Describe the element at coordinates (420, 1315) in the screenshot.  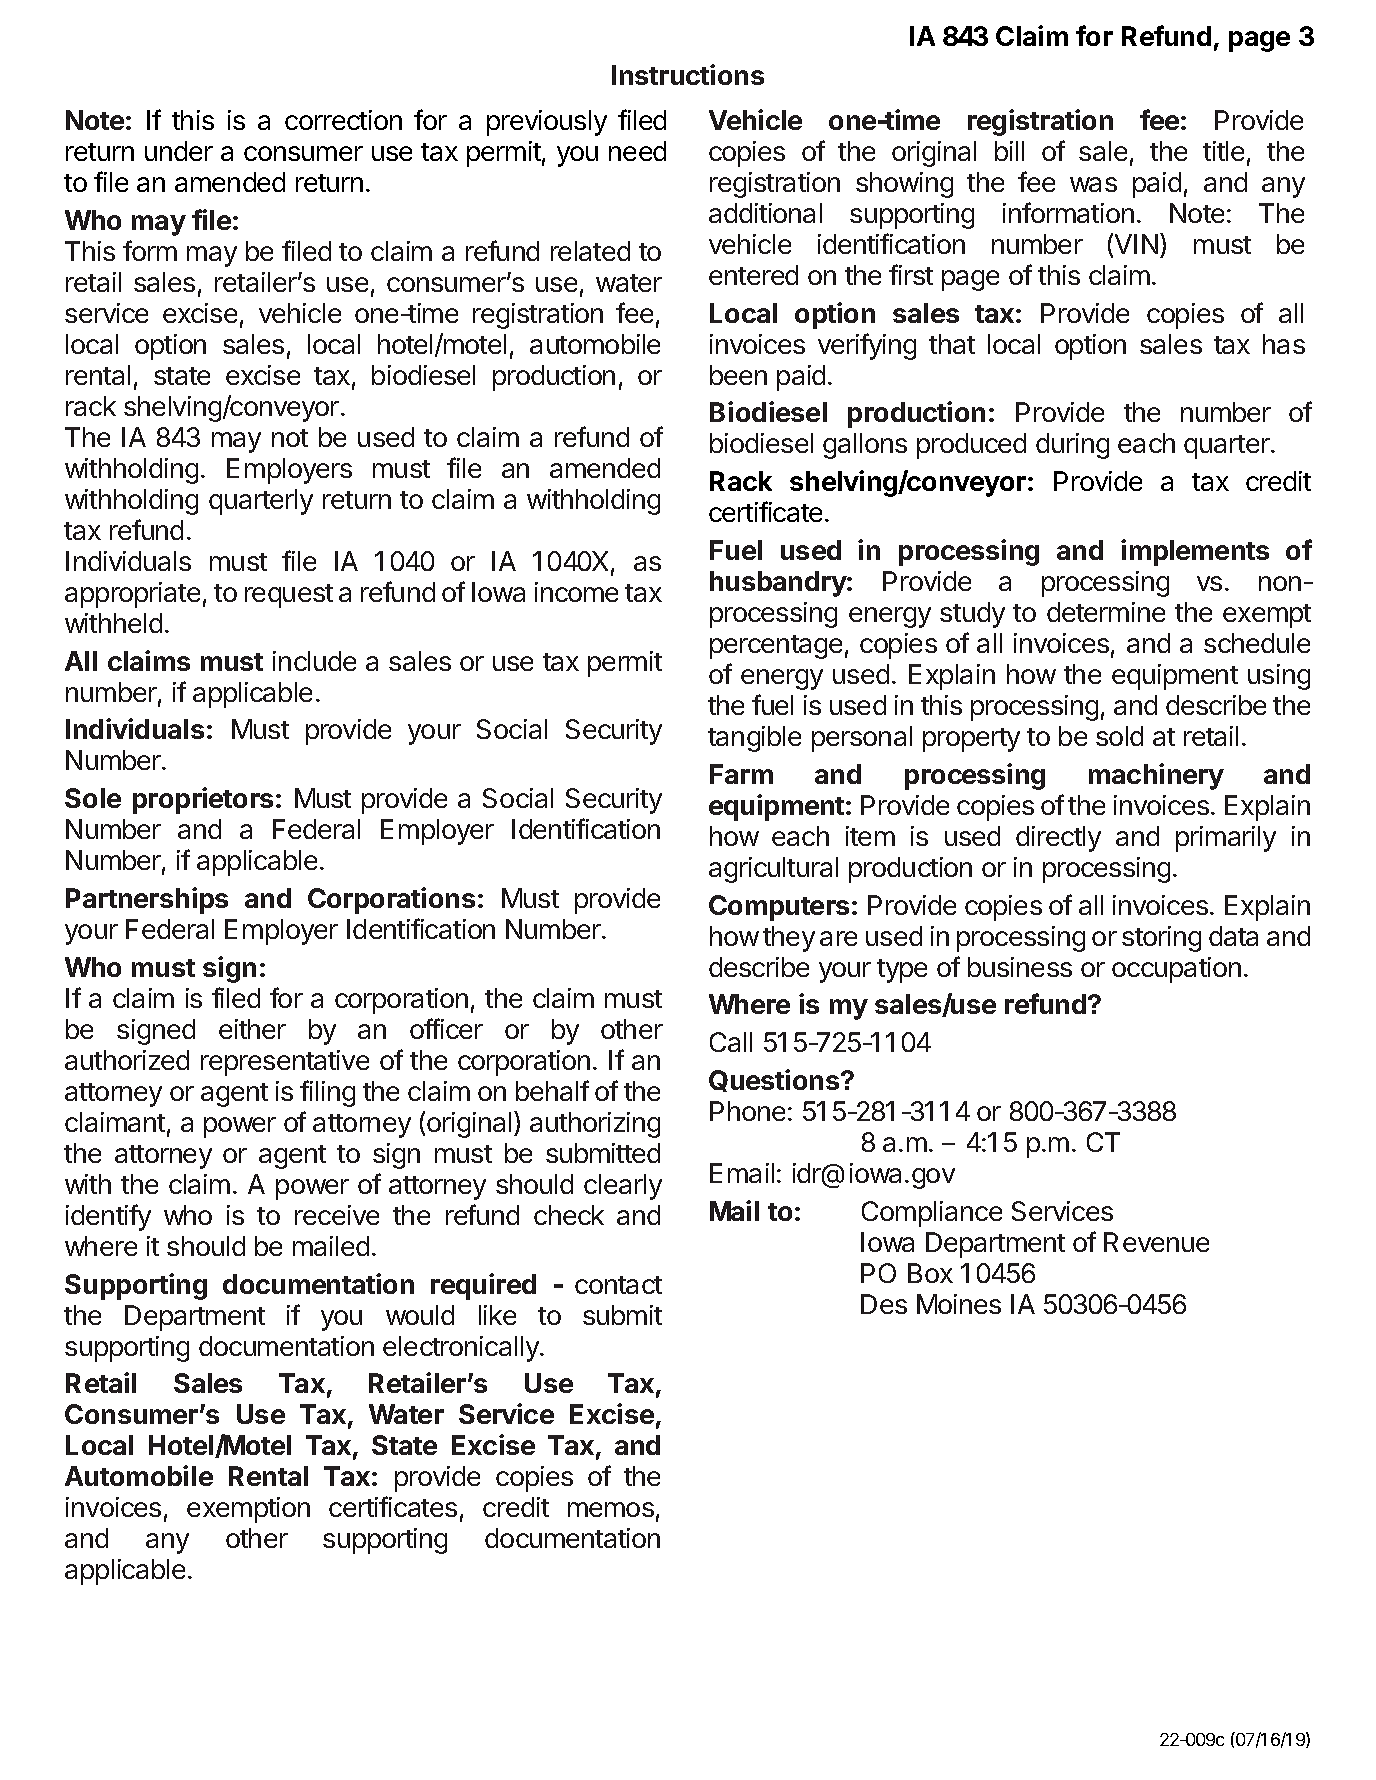
I see `would` at that location.
